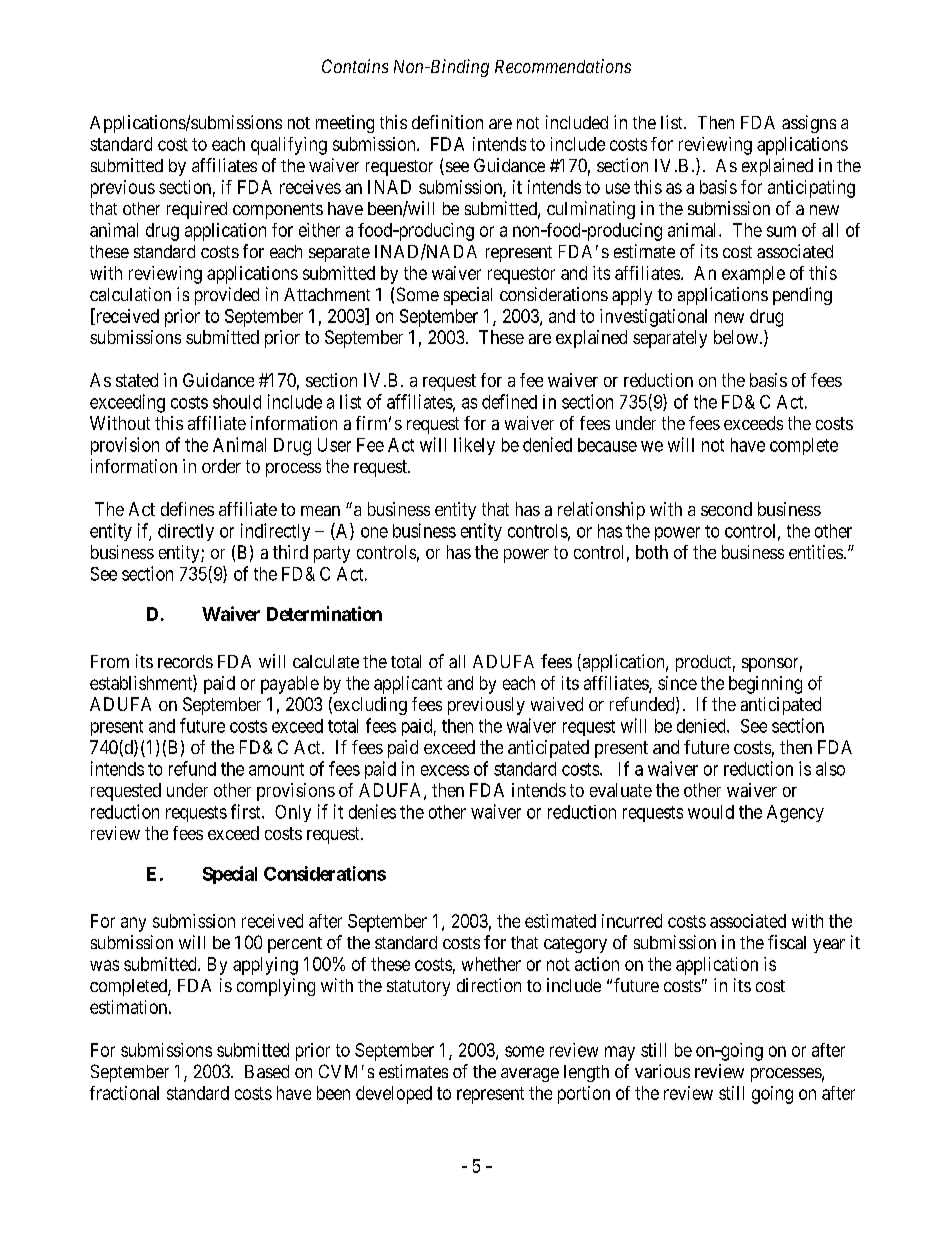 Image resolution: width=952 pixels, height=1233 pixels. What do you see at coordinates (289, 146) in the screenshot?
I see `qualifying` at bounding box center [289, 146].
